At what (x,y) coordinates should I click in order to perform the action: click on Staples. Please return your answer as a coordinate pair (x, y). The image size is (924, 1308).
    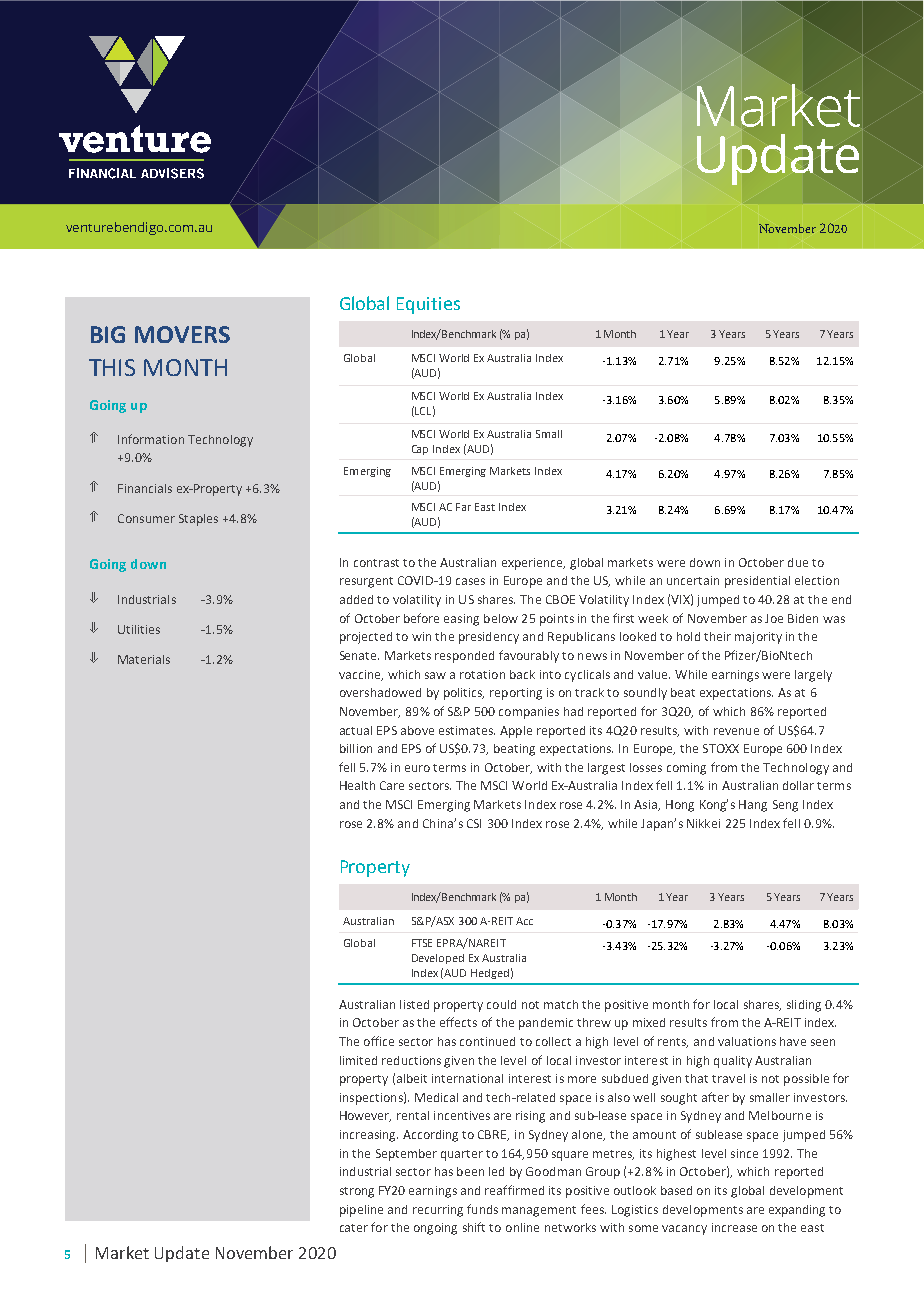
    Looking at the image, I should click on (198, 520).
